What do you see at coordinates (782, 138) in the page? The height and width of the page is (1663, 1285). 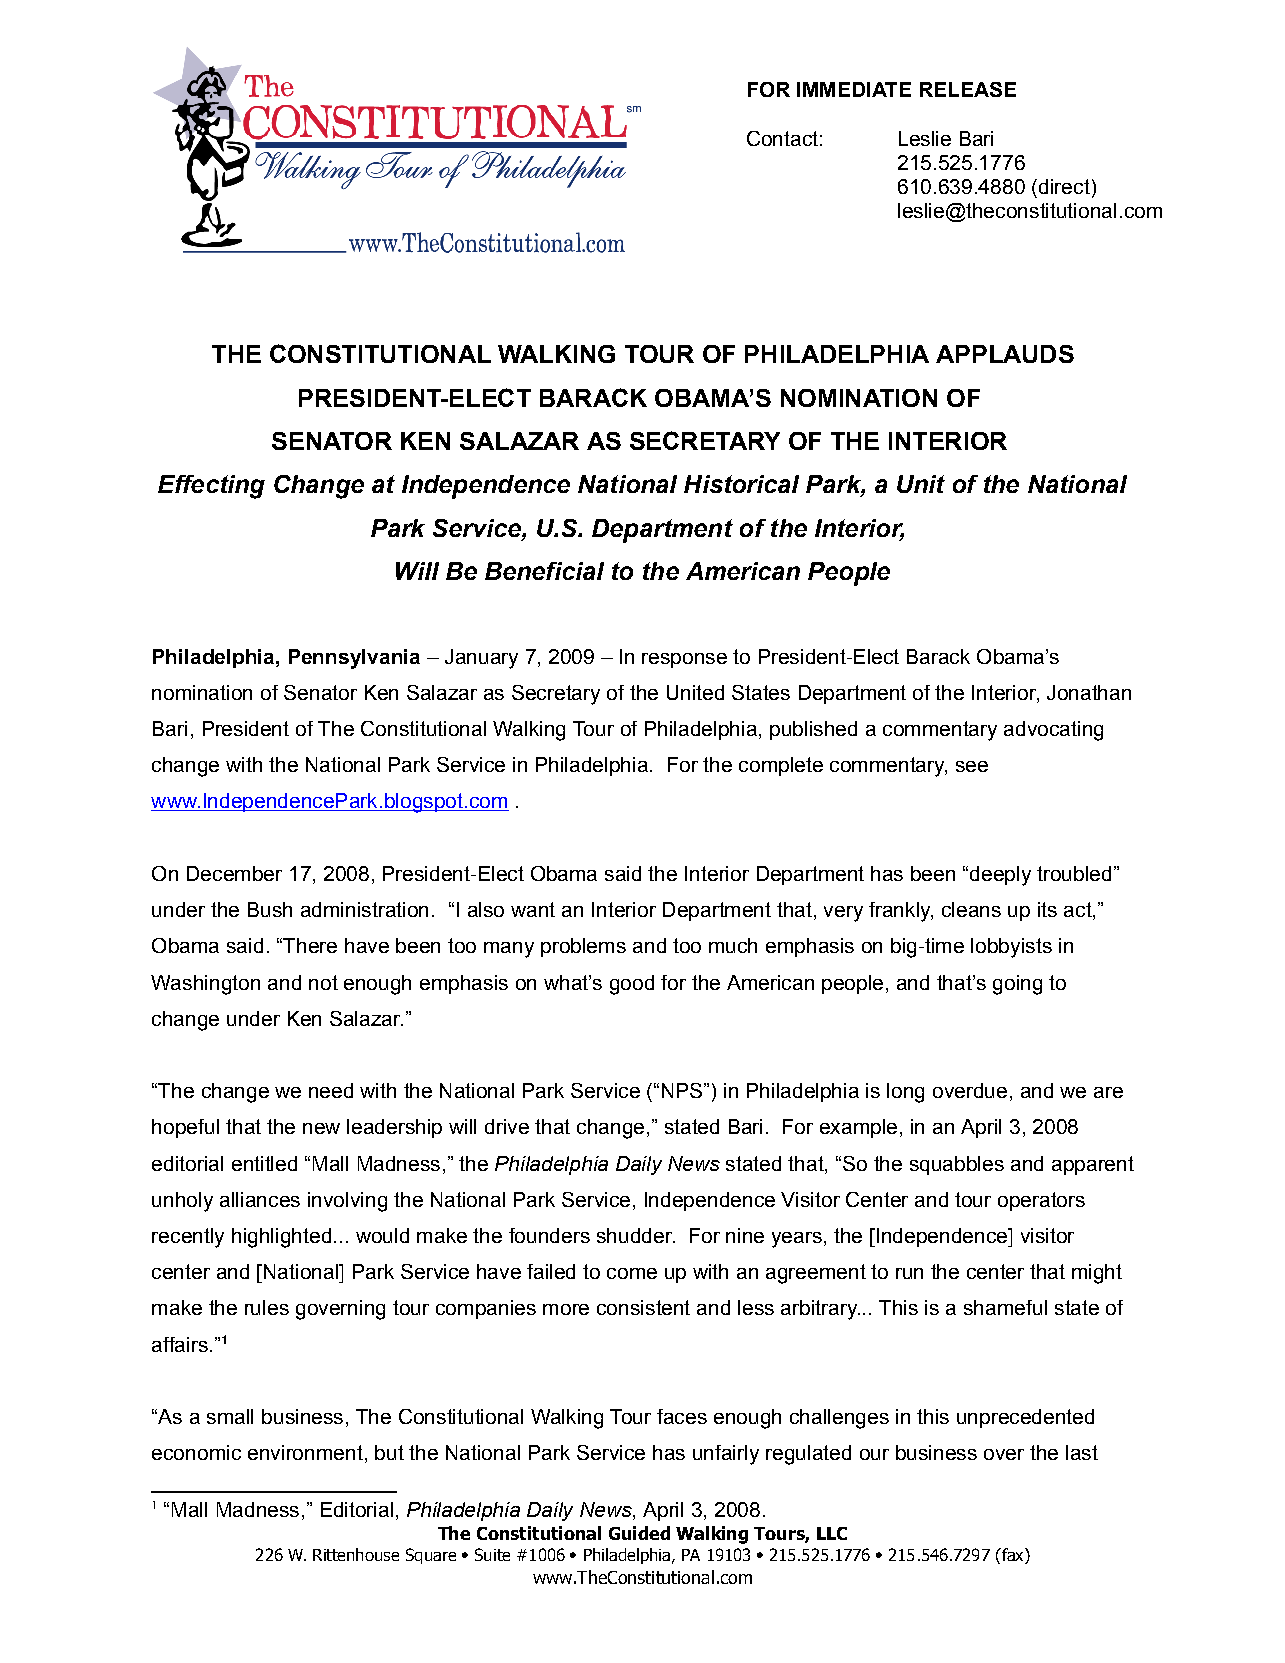 I see `Contact` at bounding box center [782, 138].
